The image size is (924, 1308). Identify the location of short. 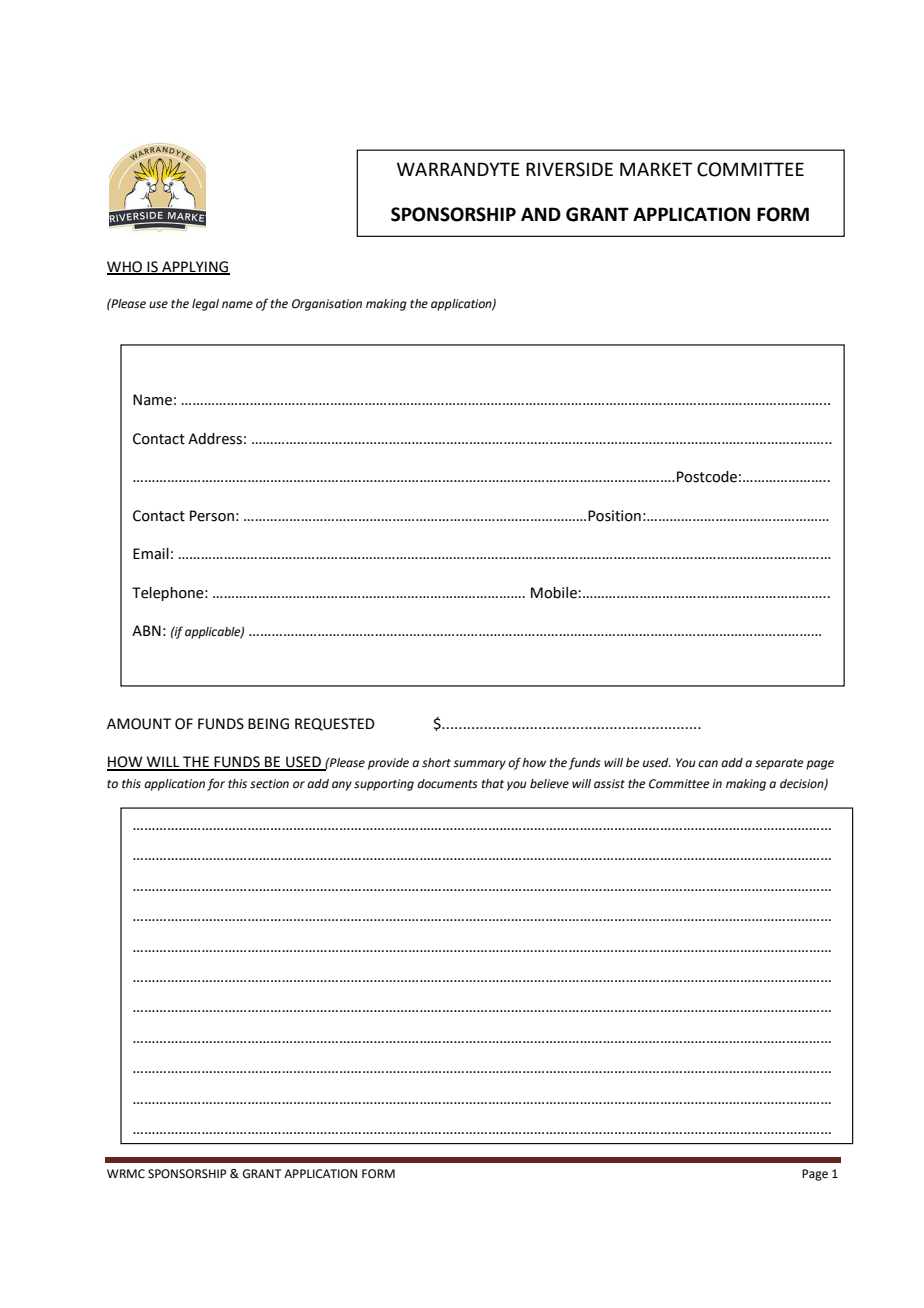
(436, 763).
